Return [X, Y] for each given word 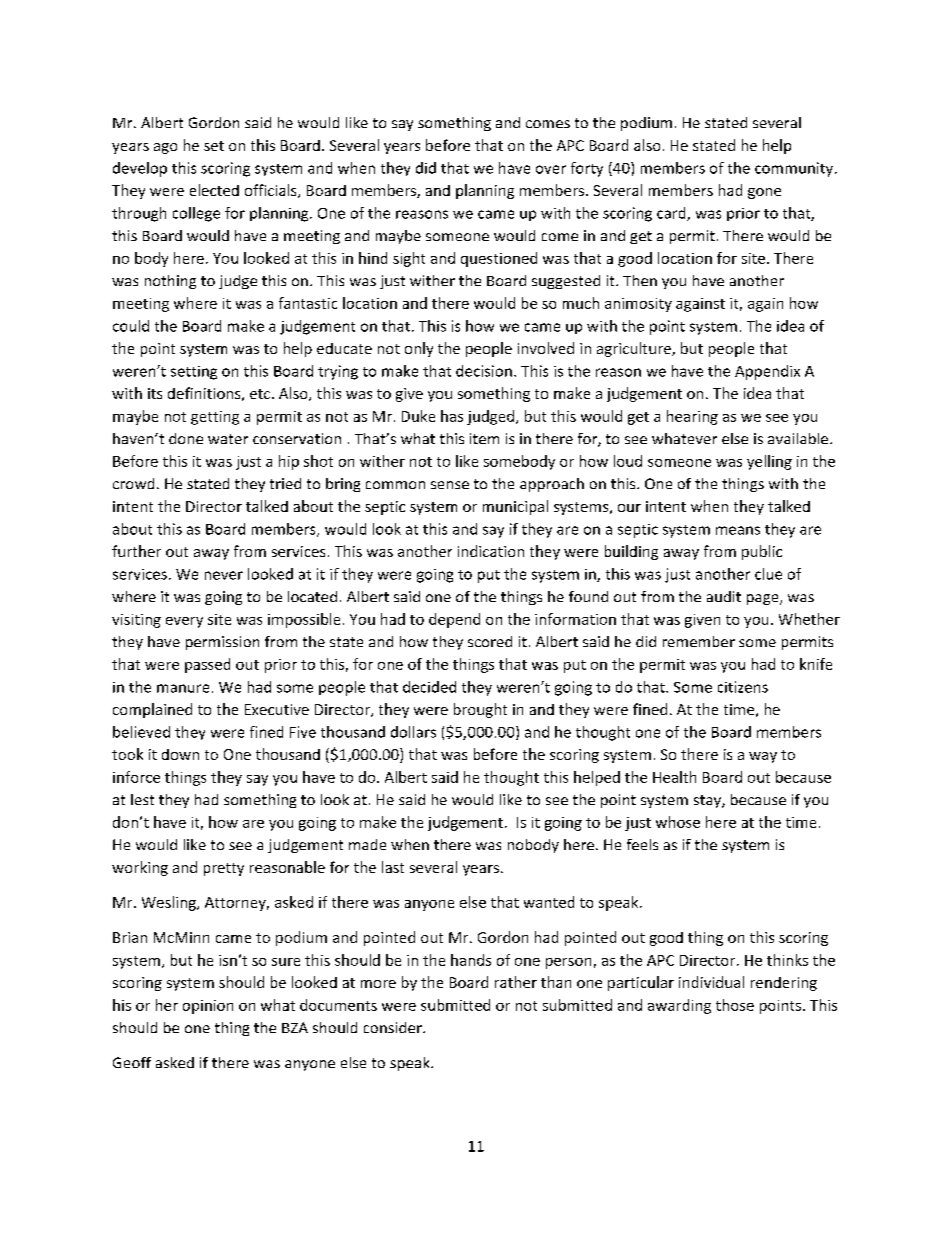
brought [480, 710]
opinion [208, 1007]
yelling [769, 462]
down [180, 754]
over [551, 169]
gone [764, 193]
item [484, 438]
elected [214, 190]
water [228, 439]
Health [674, 777]
